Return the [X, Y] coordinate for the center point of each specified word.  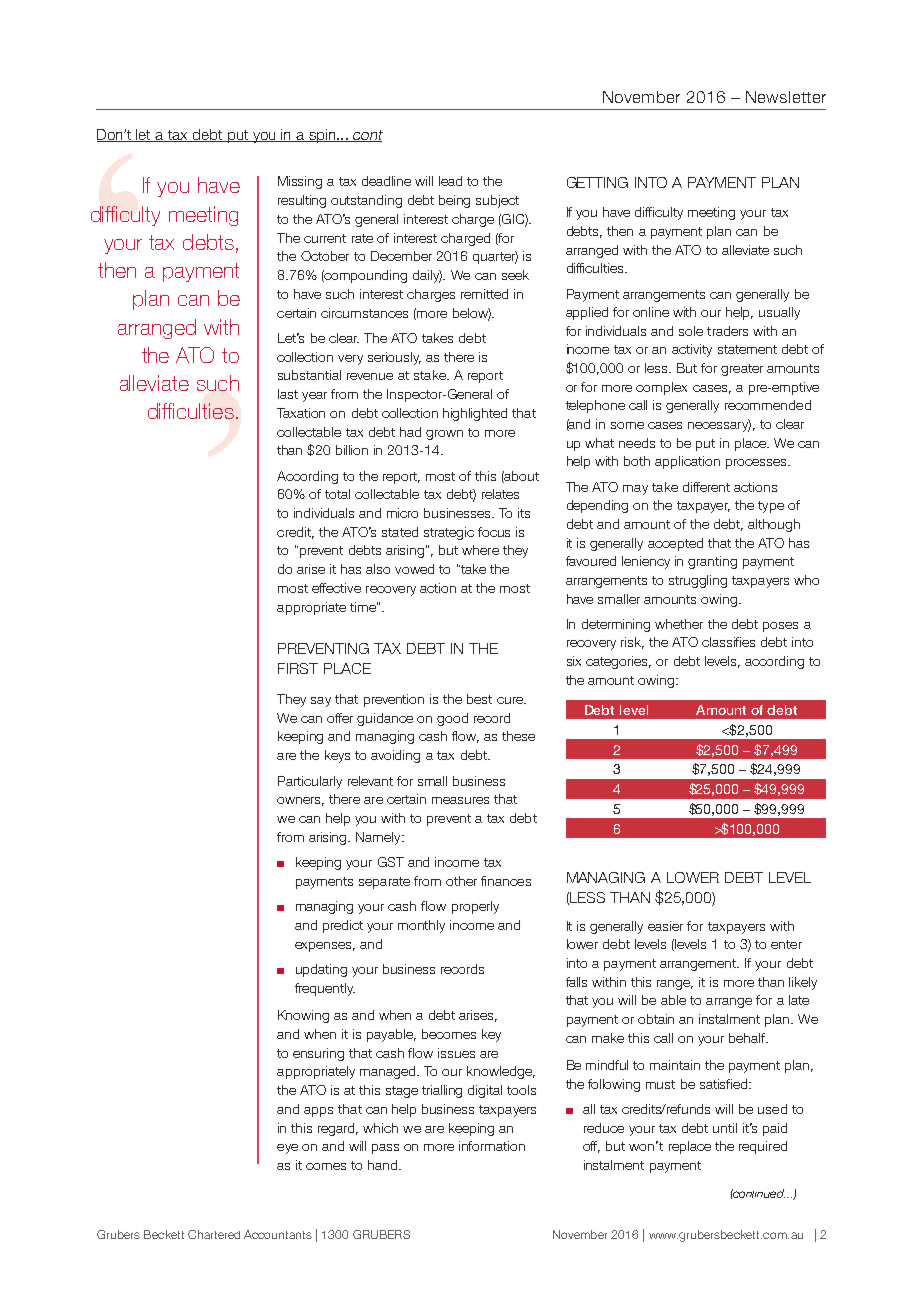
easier [665, 926]
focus [494, 532]
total [337, 494]
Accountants [278, 1234]
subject [497, 201]
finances [506, 881]
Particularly [310, 782]
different [706, 487]
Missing [300, 182]
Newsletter [786, 97]
